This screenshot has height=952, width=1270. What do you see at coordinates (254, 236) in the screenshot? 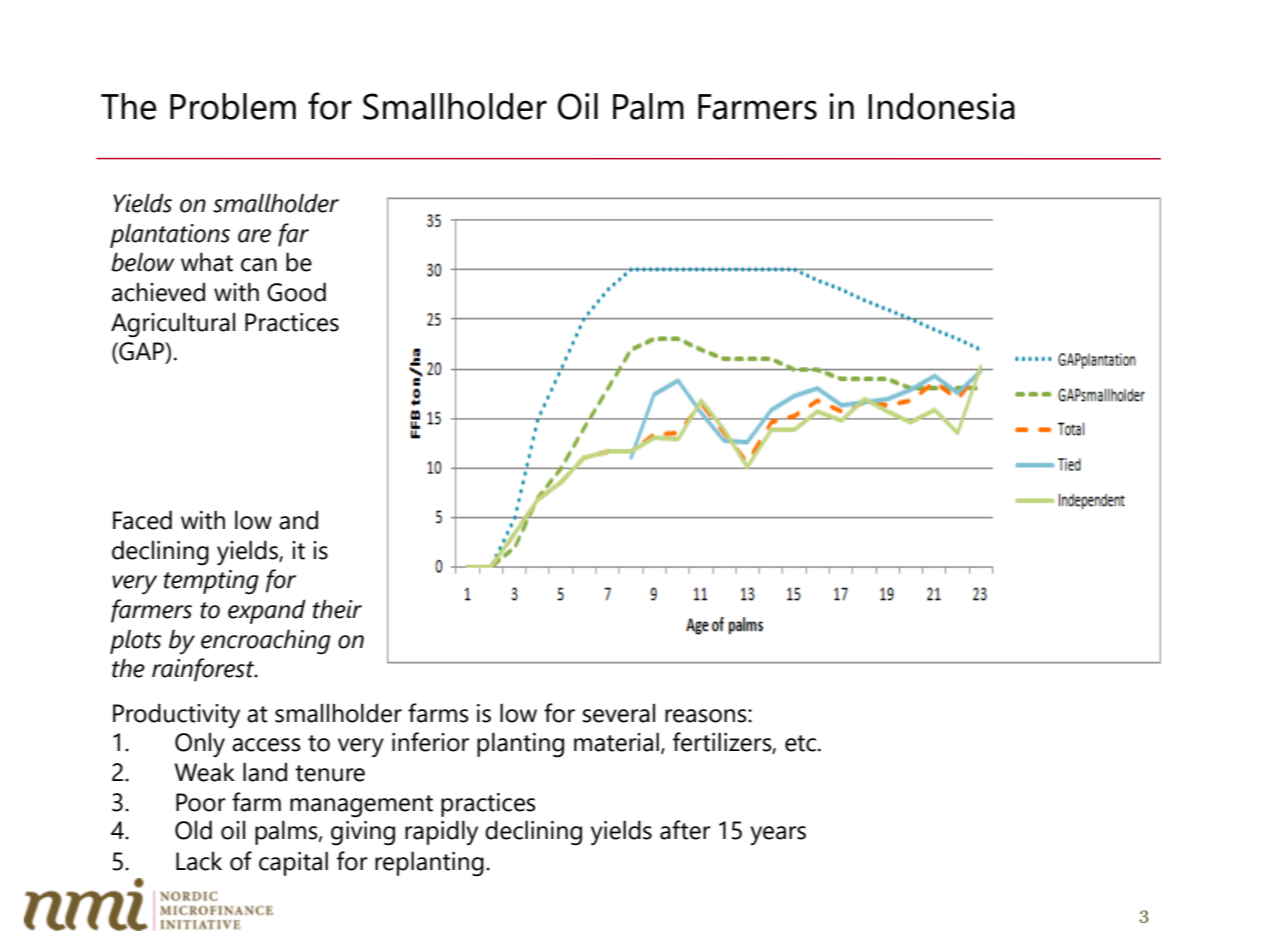
I see `are` at bounding box center [254, 236].
